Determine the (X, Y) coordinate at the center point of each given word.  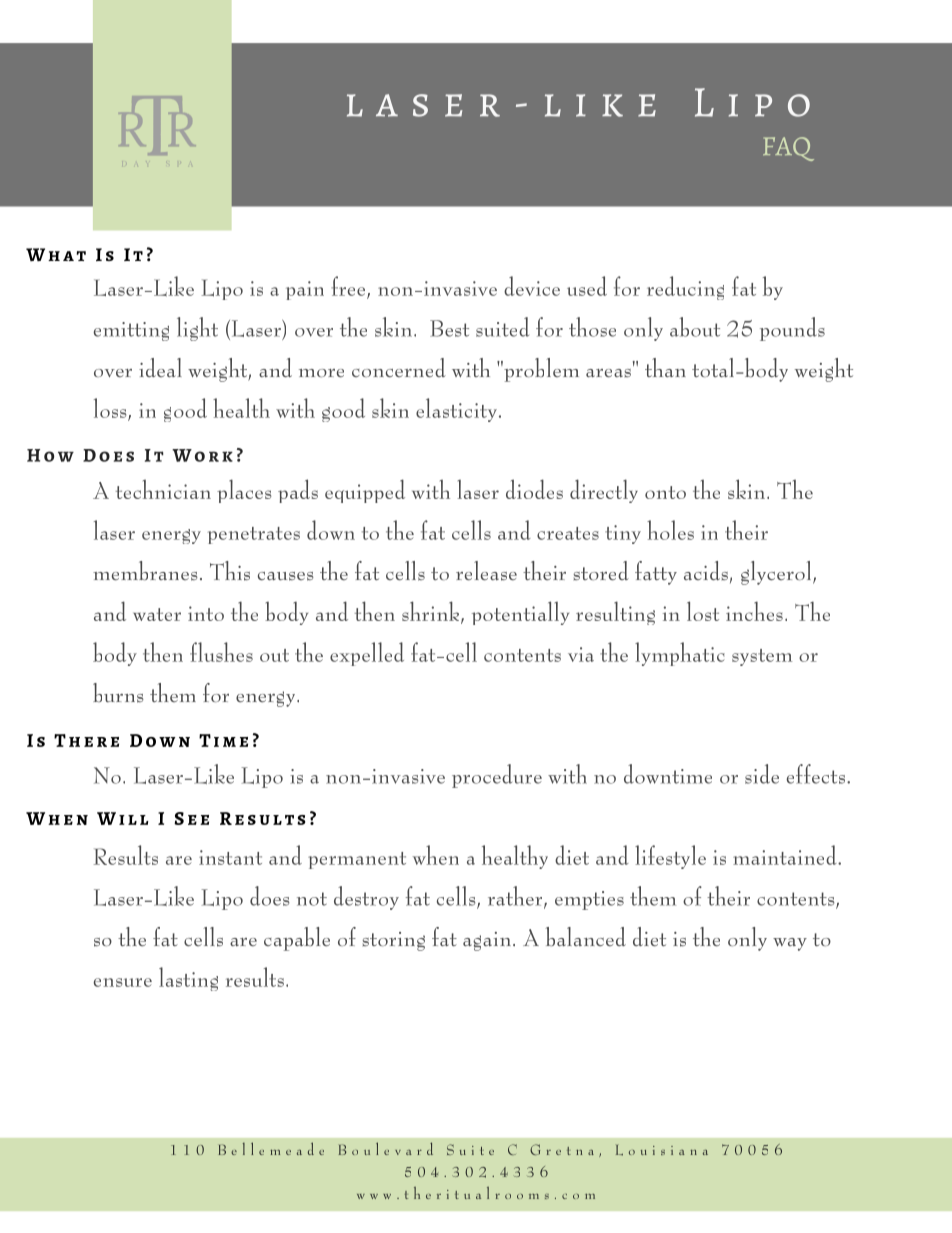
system (762, 657)
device (532, 286)
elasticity (458, 410)
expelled (367, 654)
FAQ (788, 149)
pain (305, 290)
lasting (188, 979)
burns (118, 693)
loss (111, 409)
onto (665, 492)
